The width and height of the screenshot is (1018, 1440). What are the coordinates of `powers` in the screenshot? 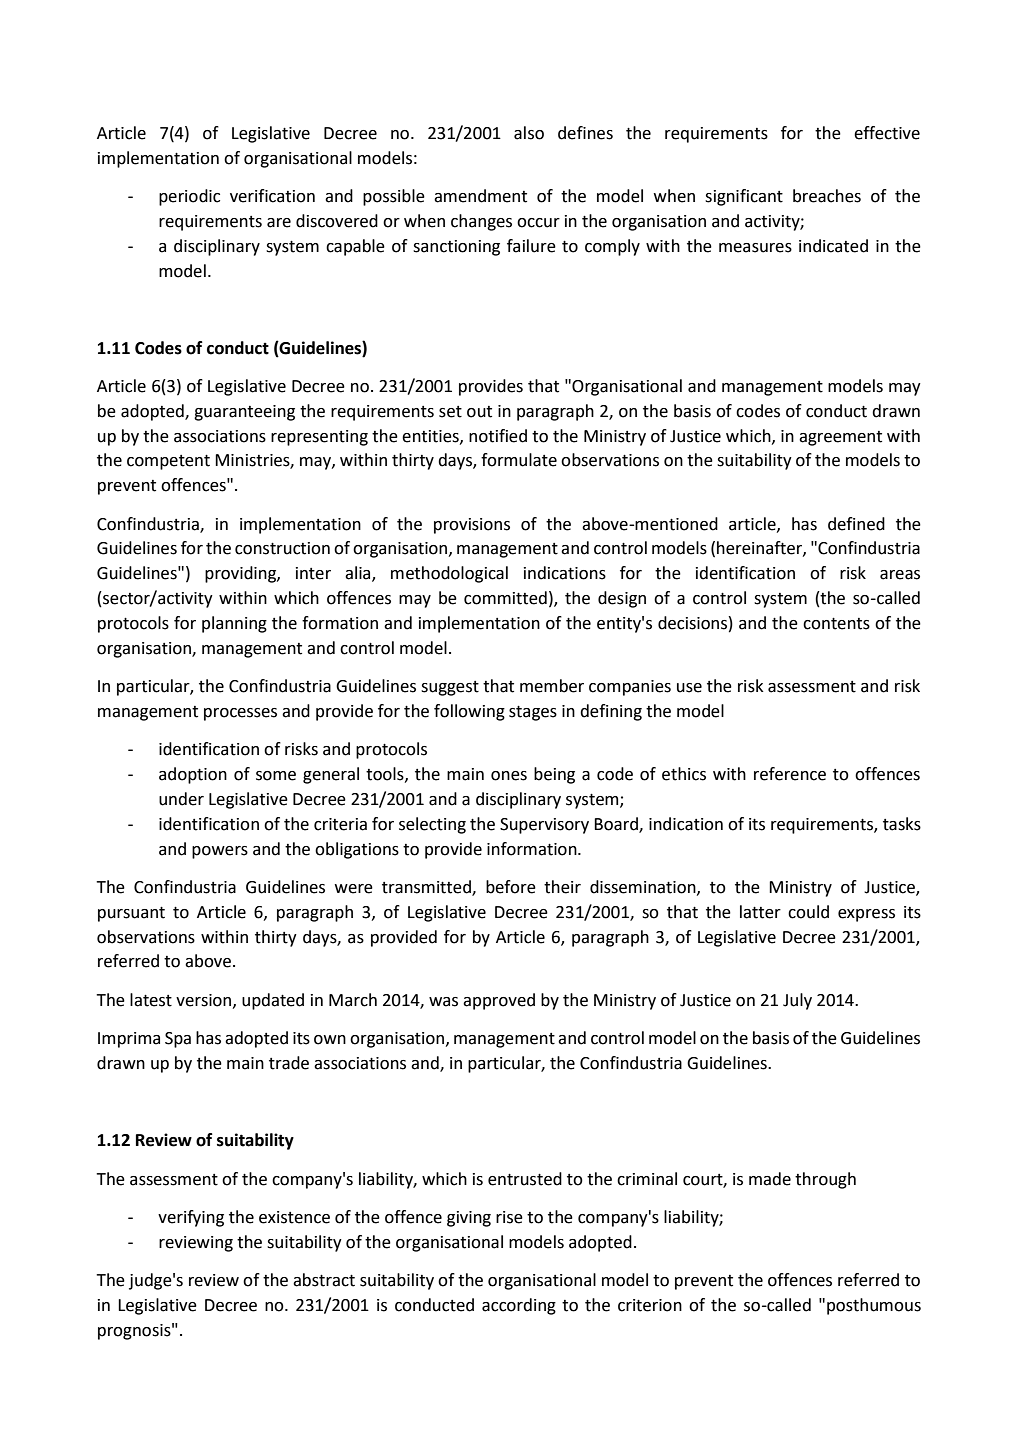 It's located at (220, 852).
